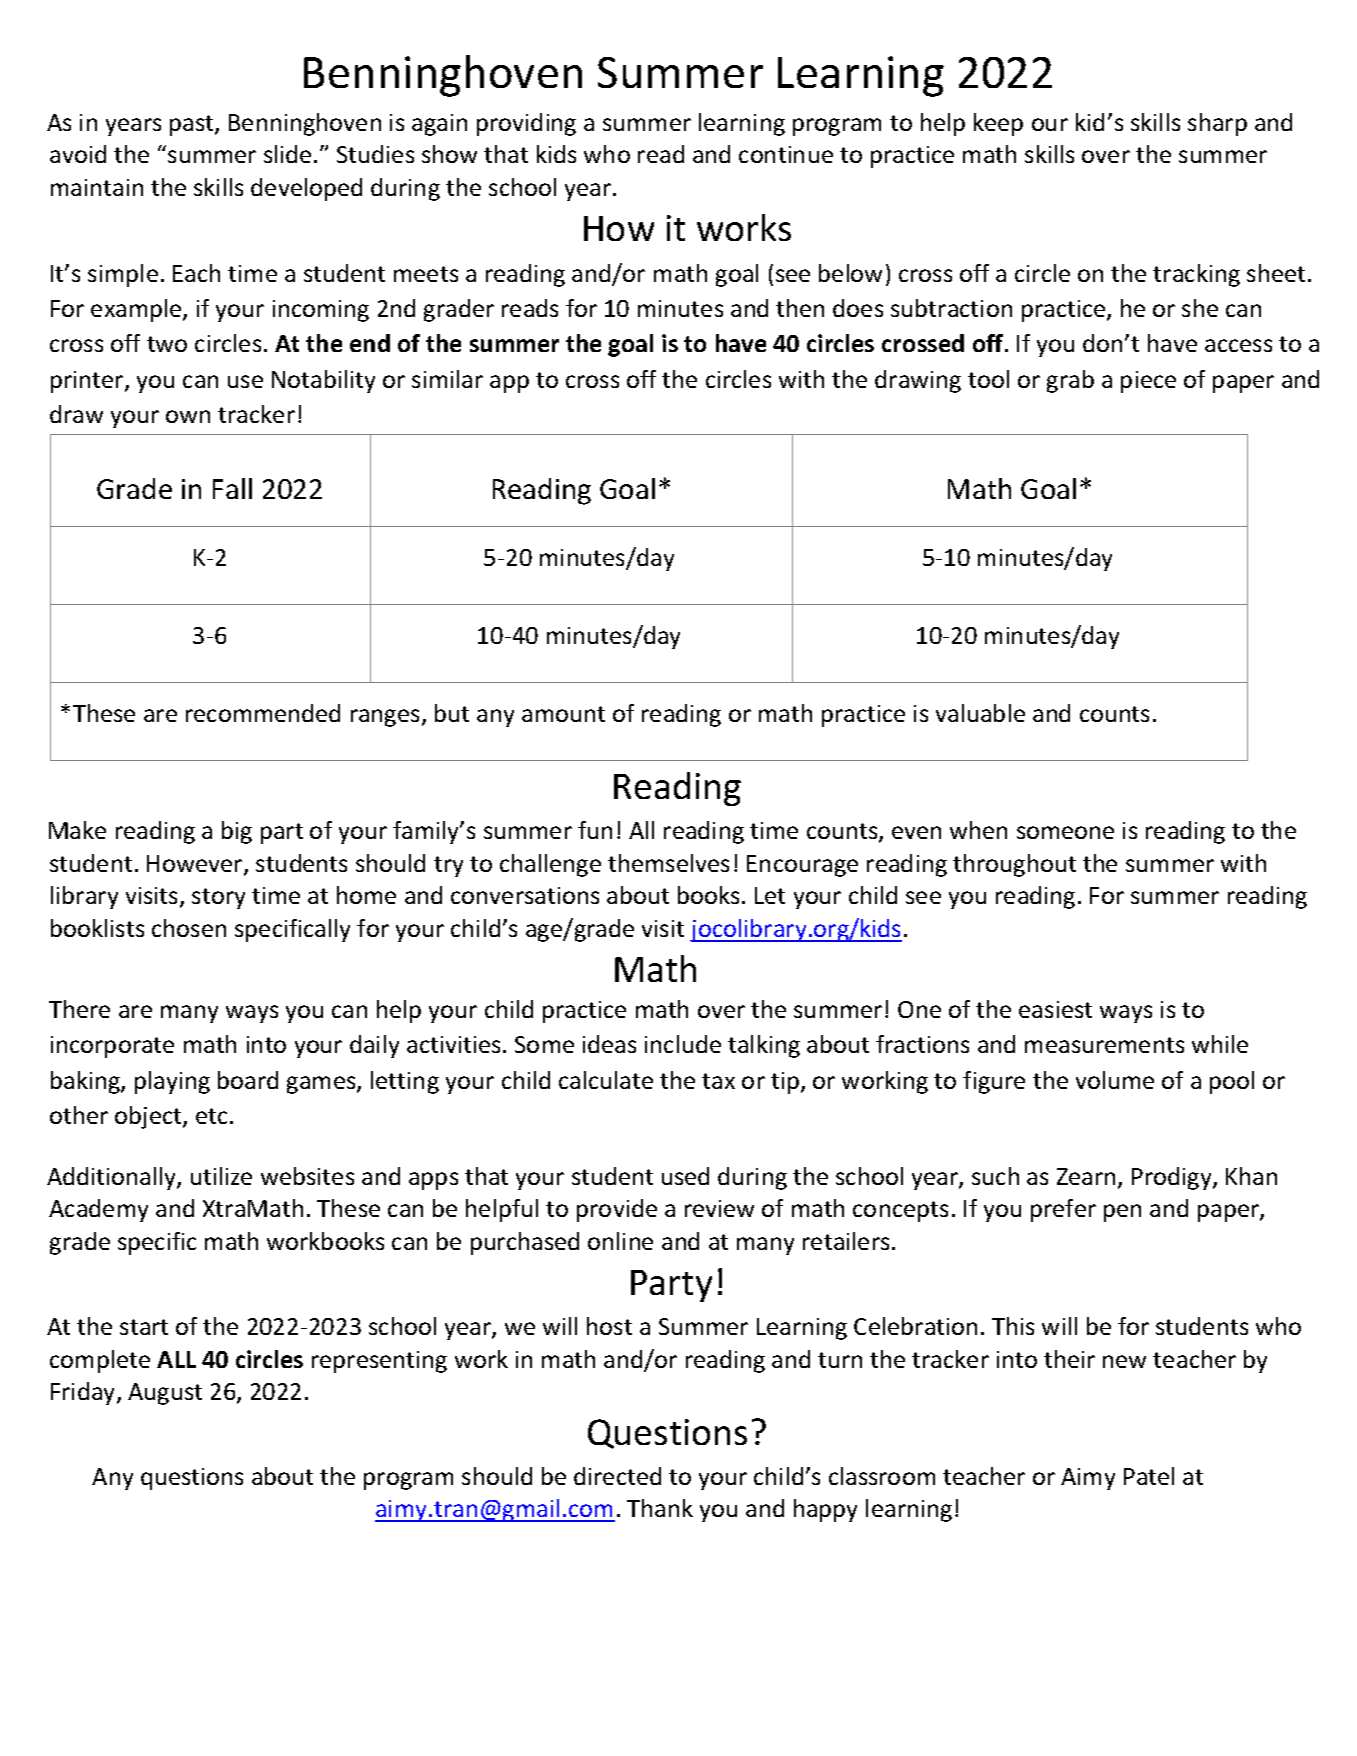  Describe the element at coordinates (287, 154) in the screenshot. I see `slide` at that location.
